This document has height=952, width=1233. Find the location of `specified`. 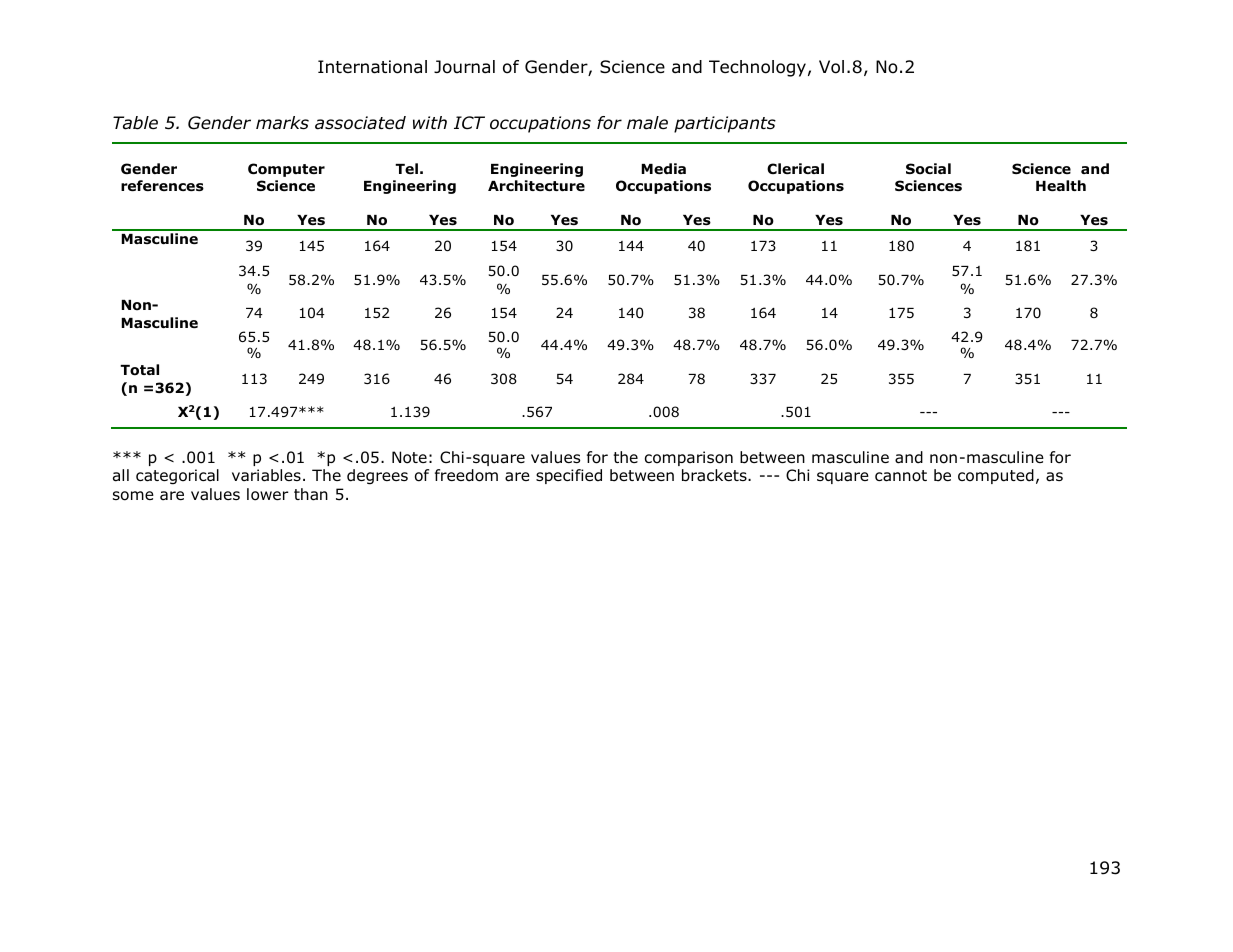

specified is located at coordinates (569, 476).
